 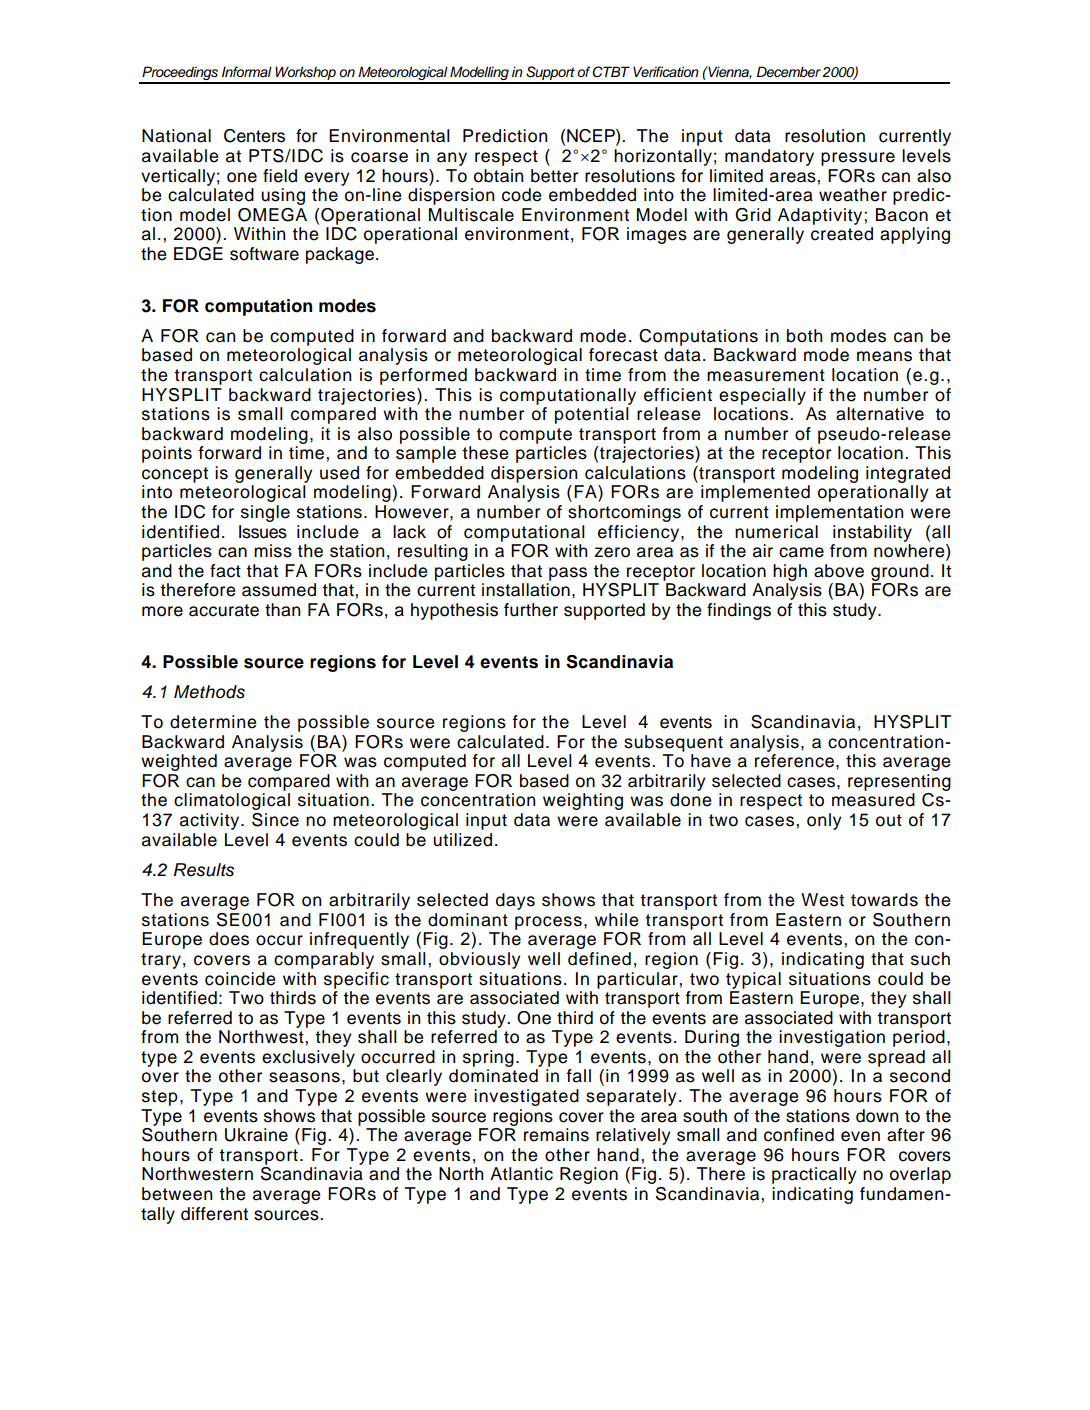 What do you see at coordinates (789, 71) in the screenshot?
I see `December` at bounding box center [789, 71].
